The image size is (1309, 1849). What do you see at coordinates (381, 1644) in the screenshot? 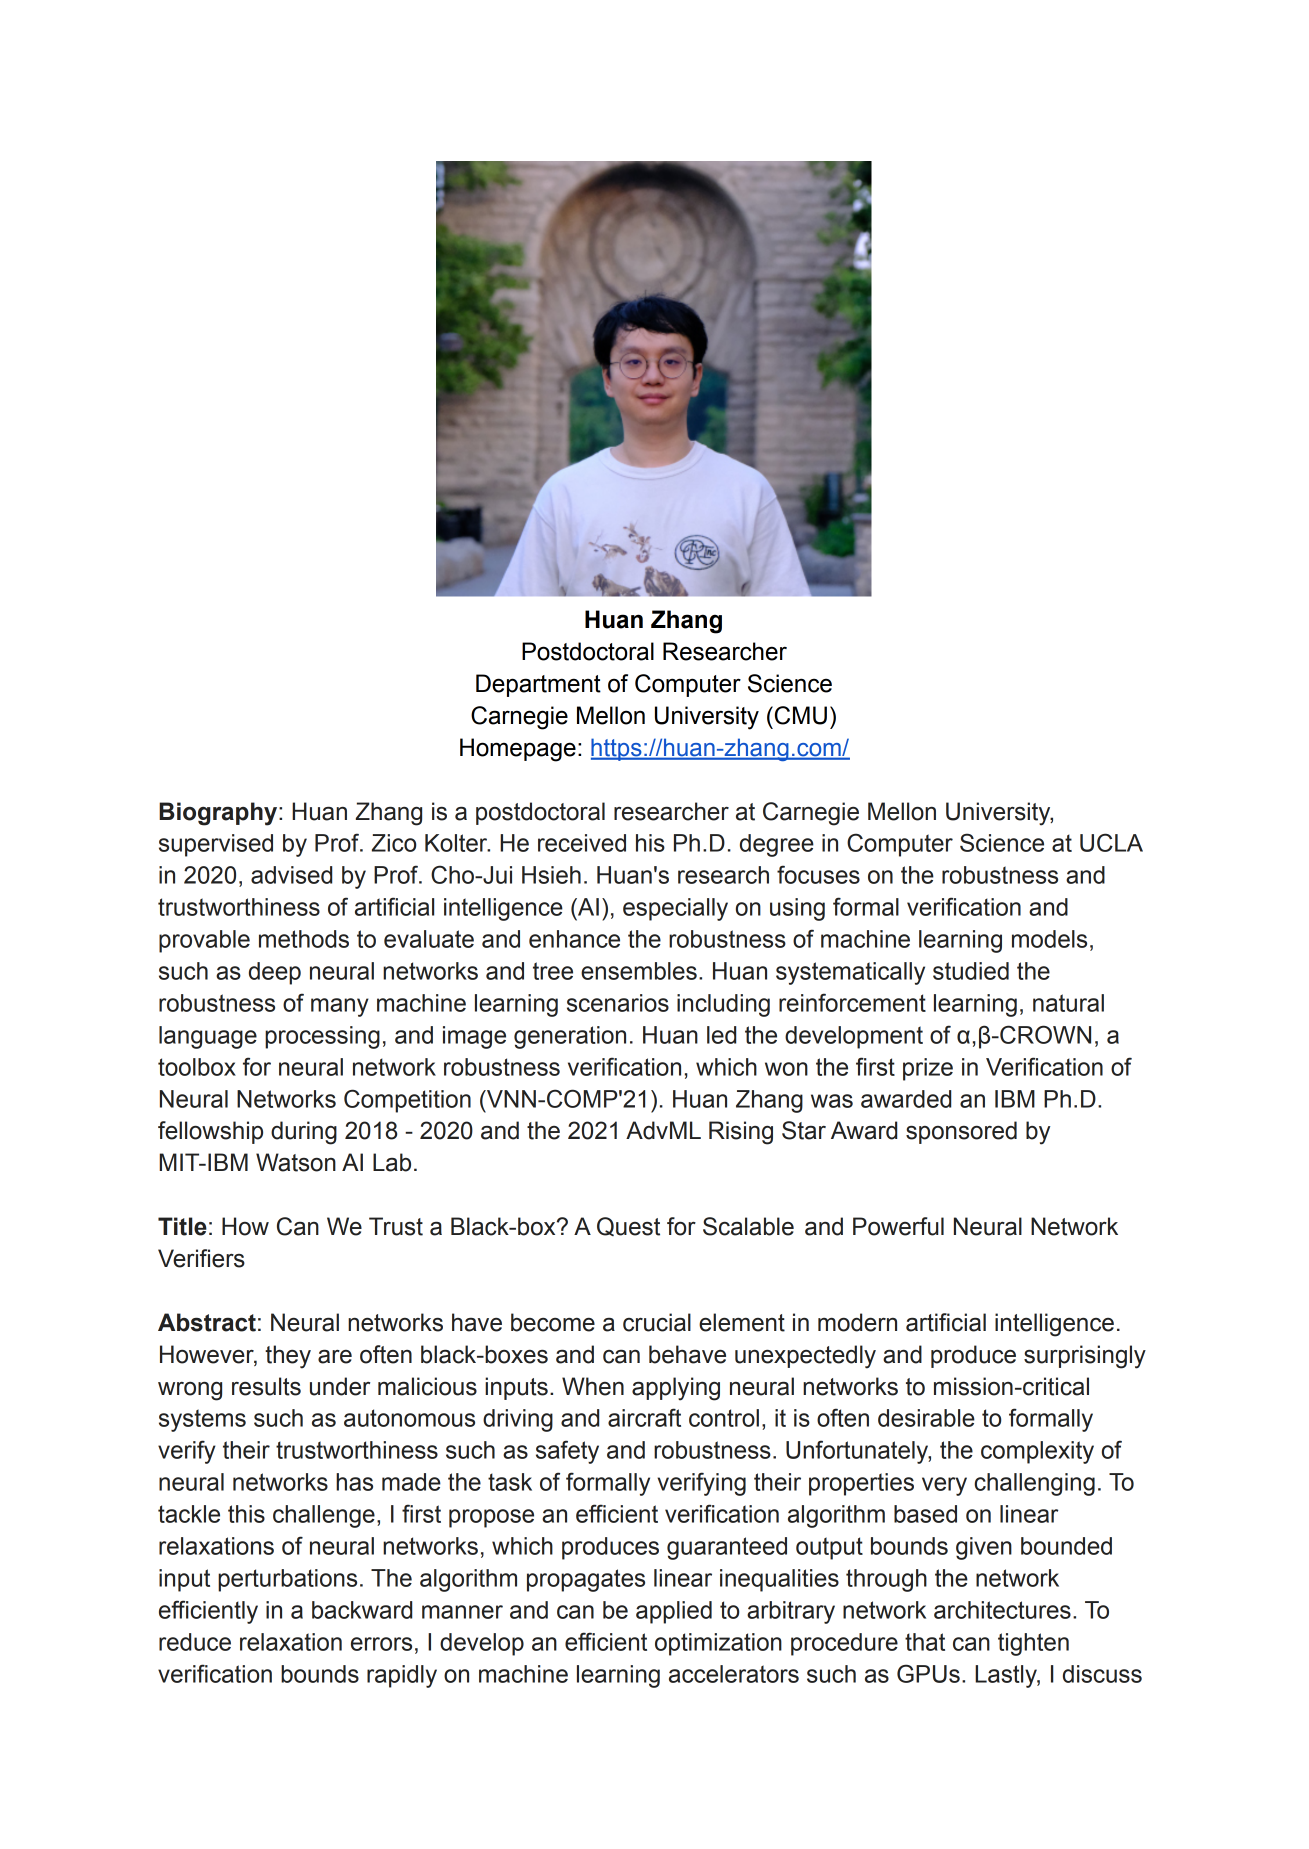
I see `errors` at bounding box center [381, 1644].
